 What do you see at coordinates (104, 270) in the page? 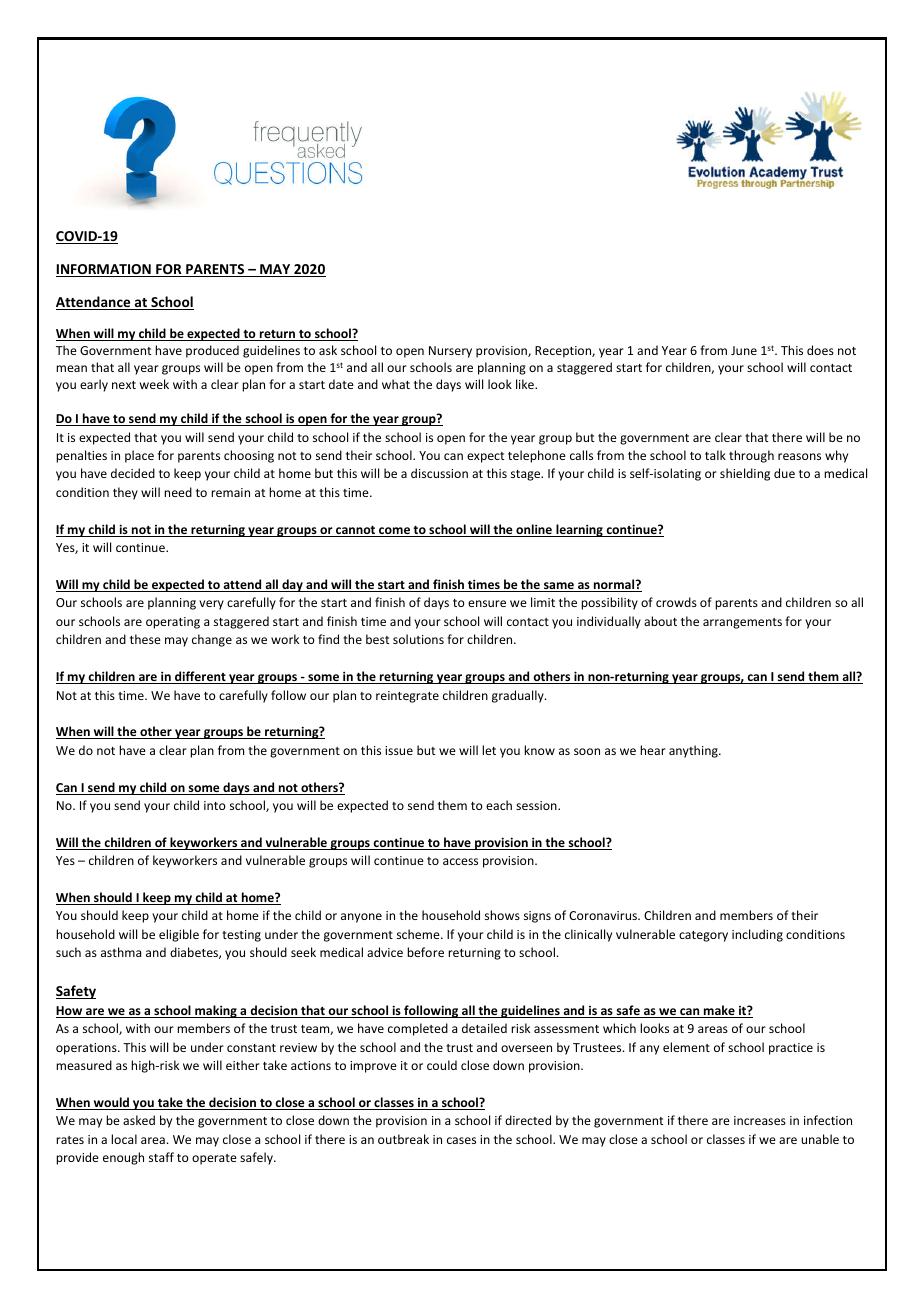
I see `INFORMATION` at bounding box center [104, 270].
